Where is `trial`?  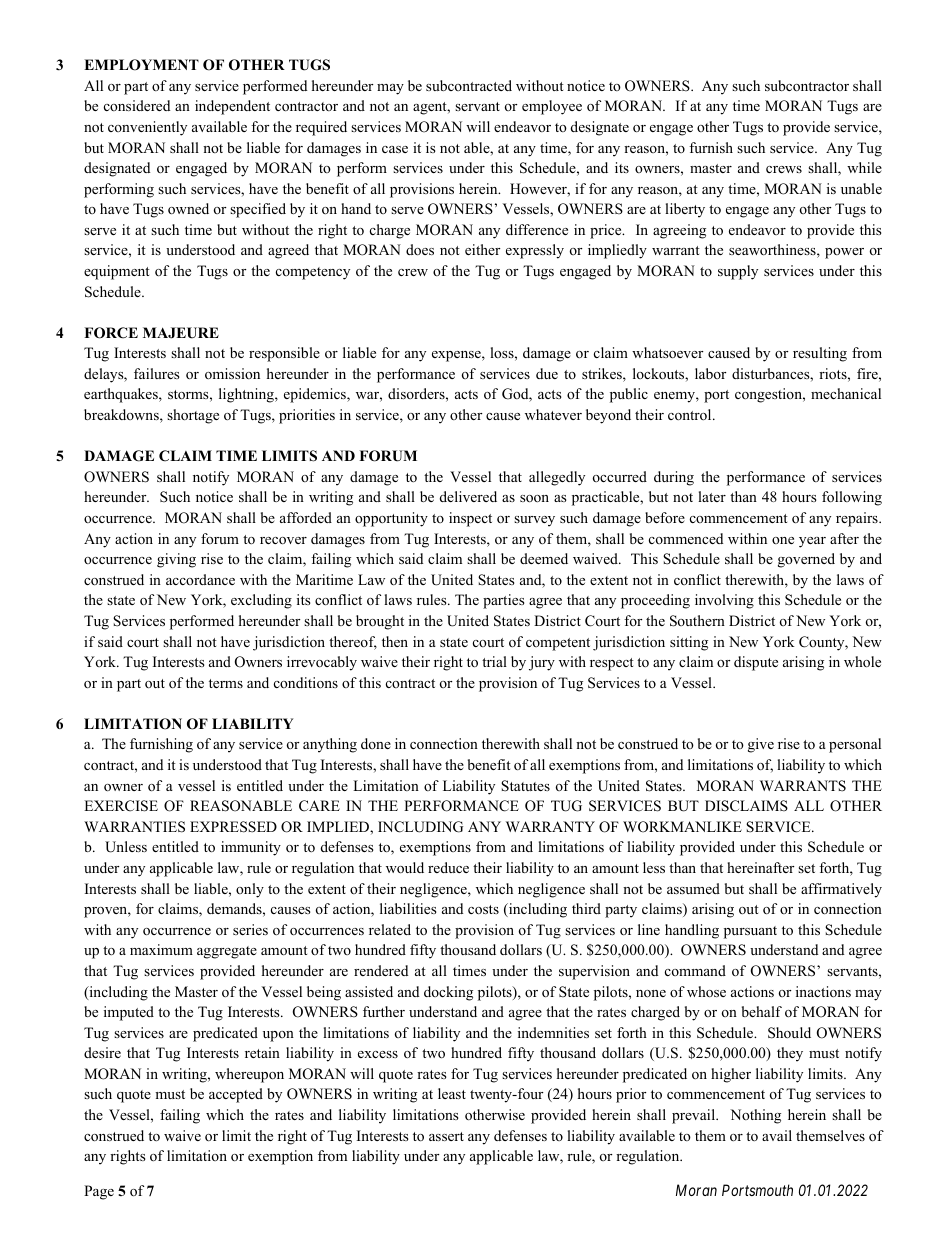 trial is located at coordinates (494, 661).
